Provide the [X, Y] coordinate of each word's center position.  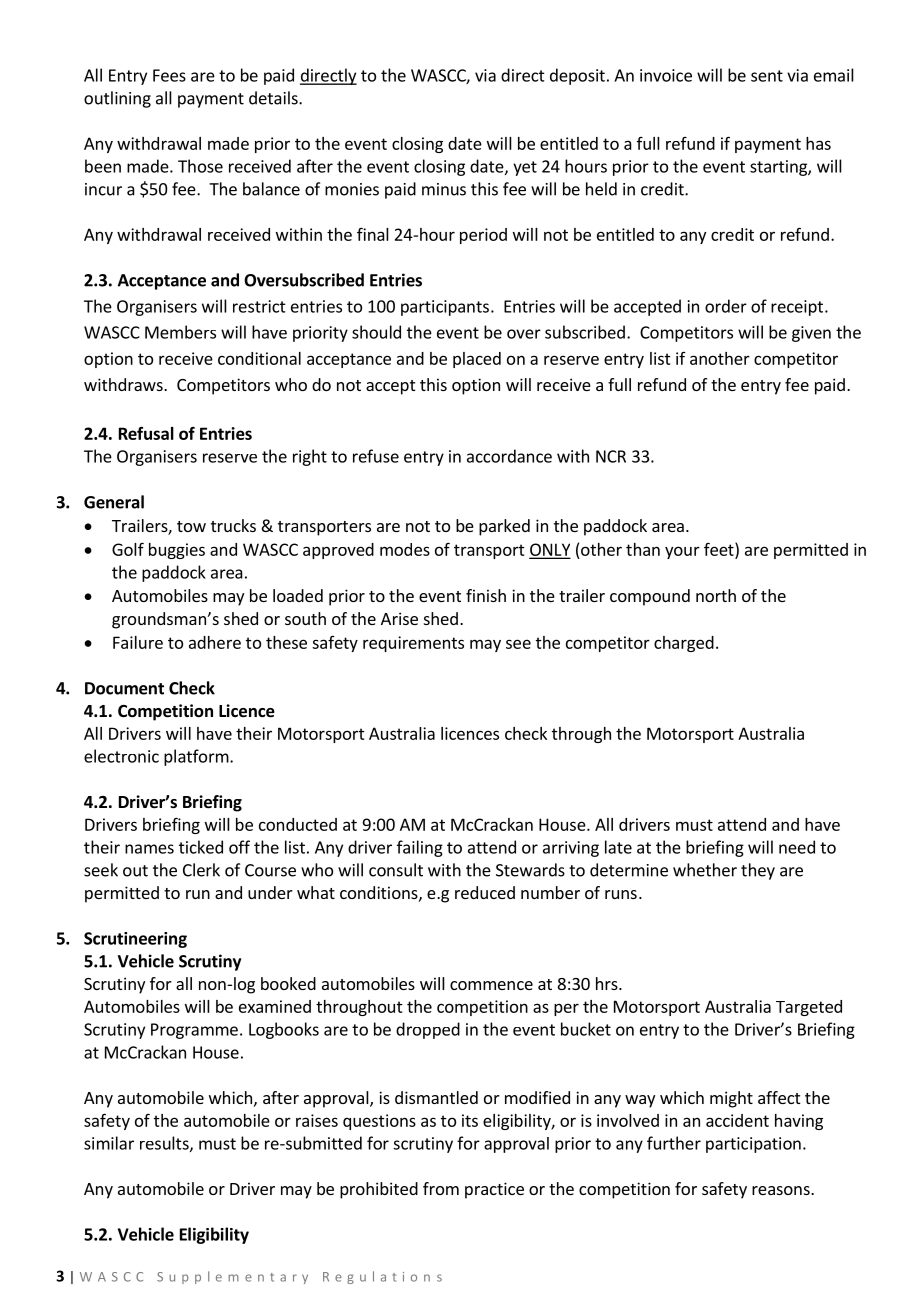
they [758, 871]
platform [196, 757]
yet [525, 168]
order [726, 306]
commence [491, 985]
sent [767, 76]
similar [109, 1143]
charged [684, 644]
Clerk [201, 870]
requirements [413, 644]
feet [720, 549]
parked [504, 527]
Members [180, 332]
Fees [169, 75]
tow [191, 526]
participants [445, 308]
